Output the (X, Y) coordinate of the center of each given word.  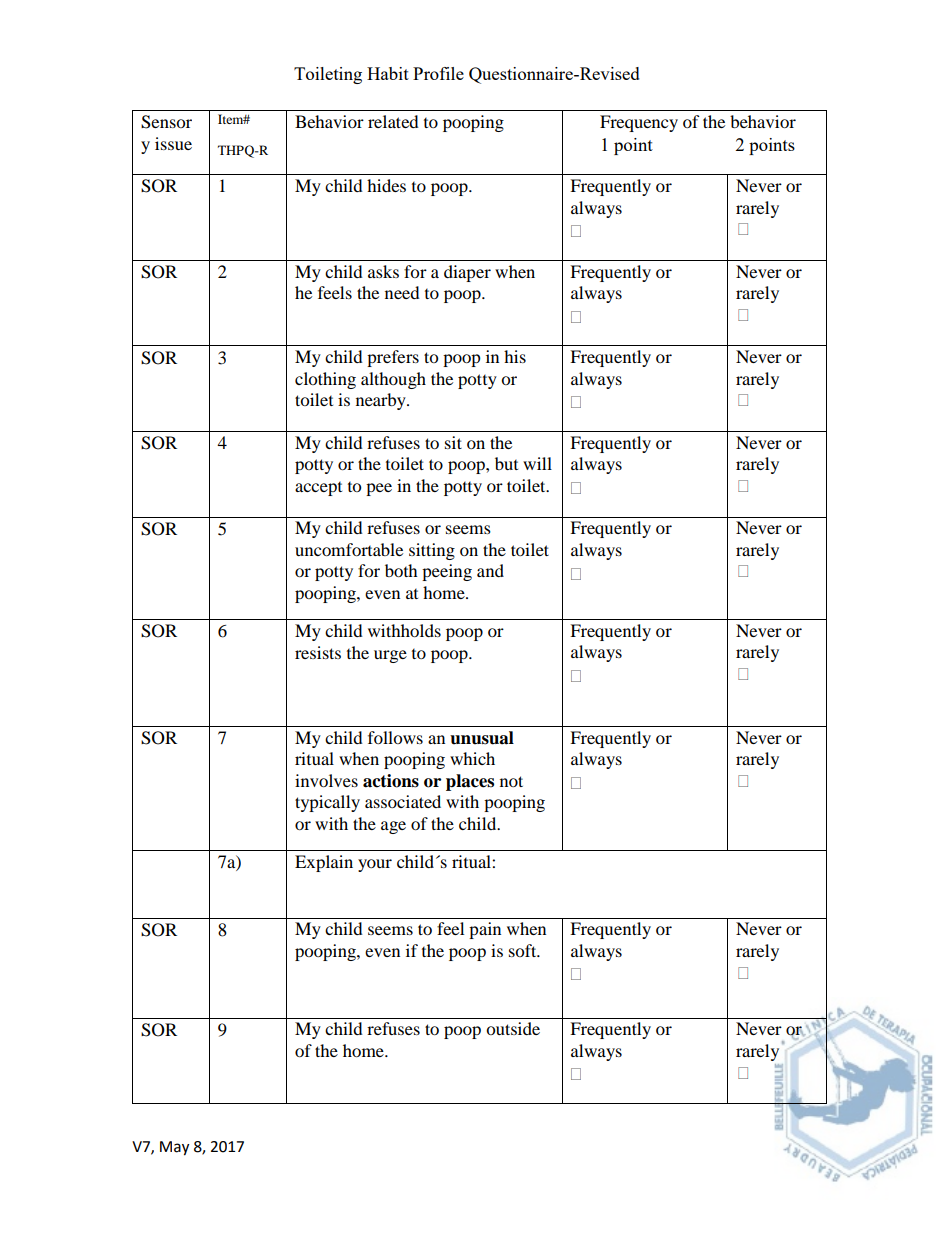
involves (326, 780)
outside (513, 1028)
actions (391, 781)
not (511, 781)
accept (318, 489)
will (537, 463)
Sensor (166, 122)
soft (524, 950)
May (174, 1148)
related (393, 121)
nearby (382, 401)
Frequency (639, 123)
